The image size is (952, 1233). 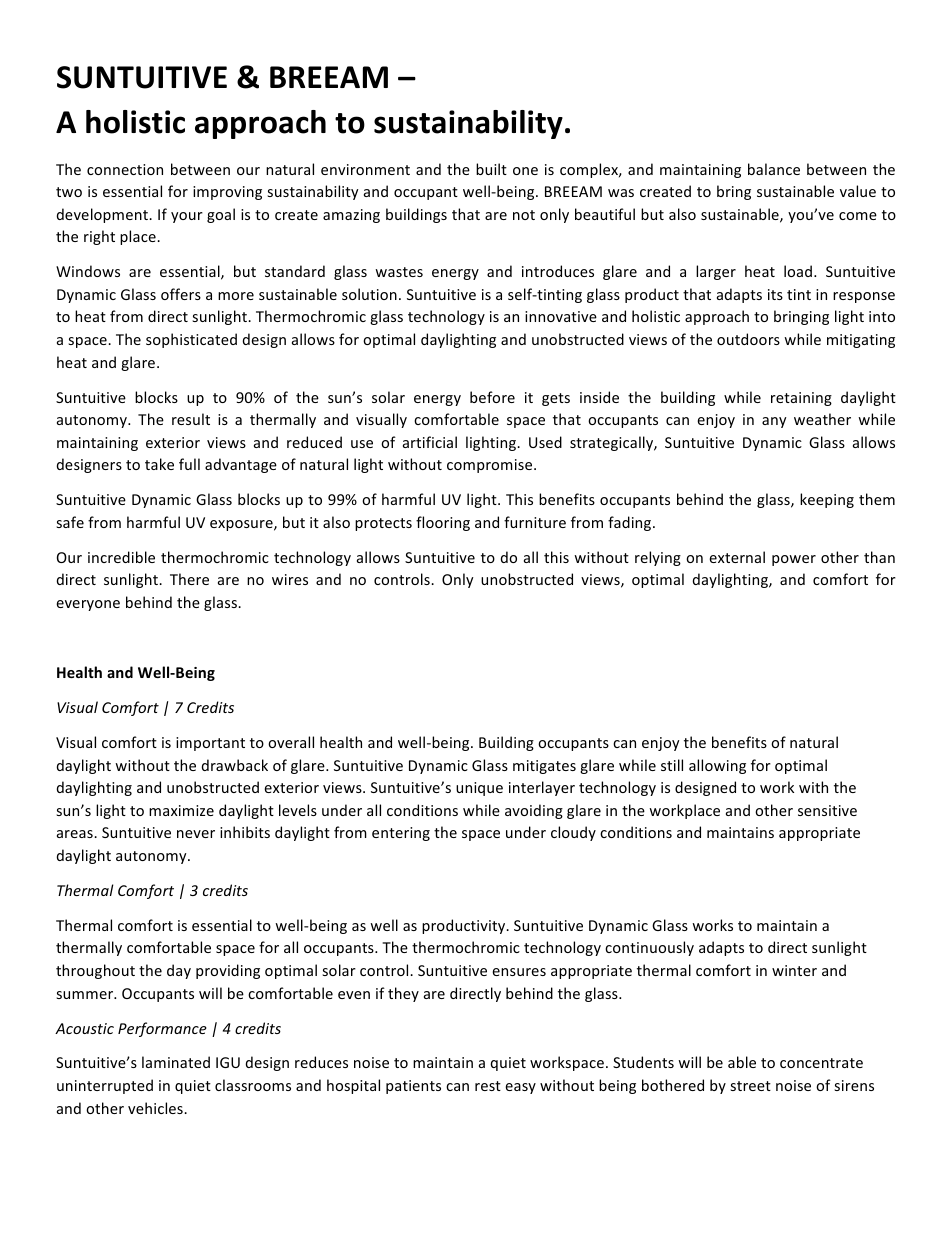 I want to click on laminated, so click(x=176, y=1062).
